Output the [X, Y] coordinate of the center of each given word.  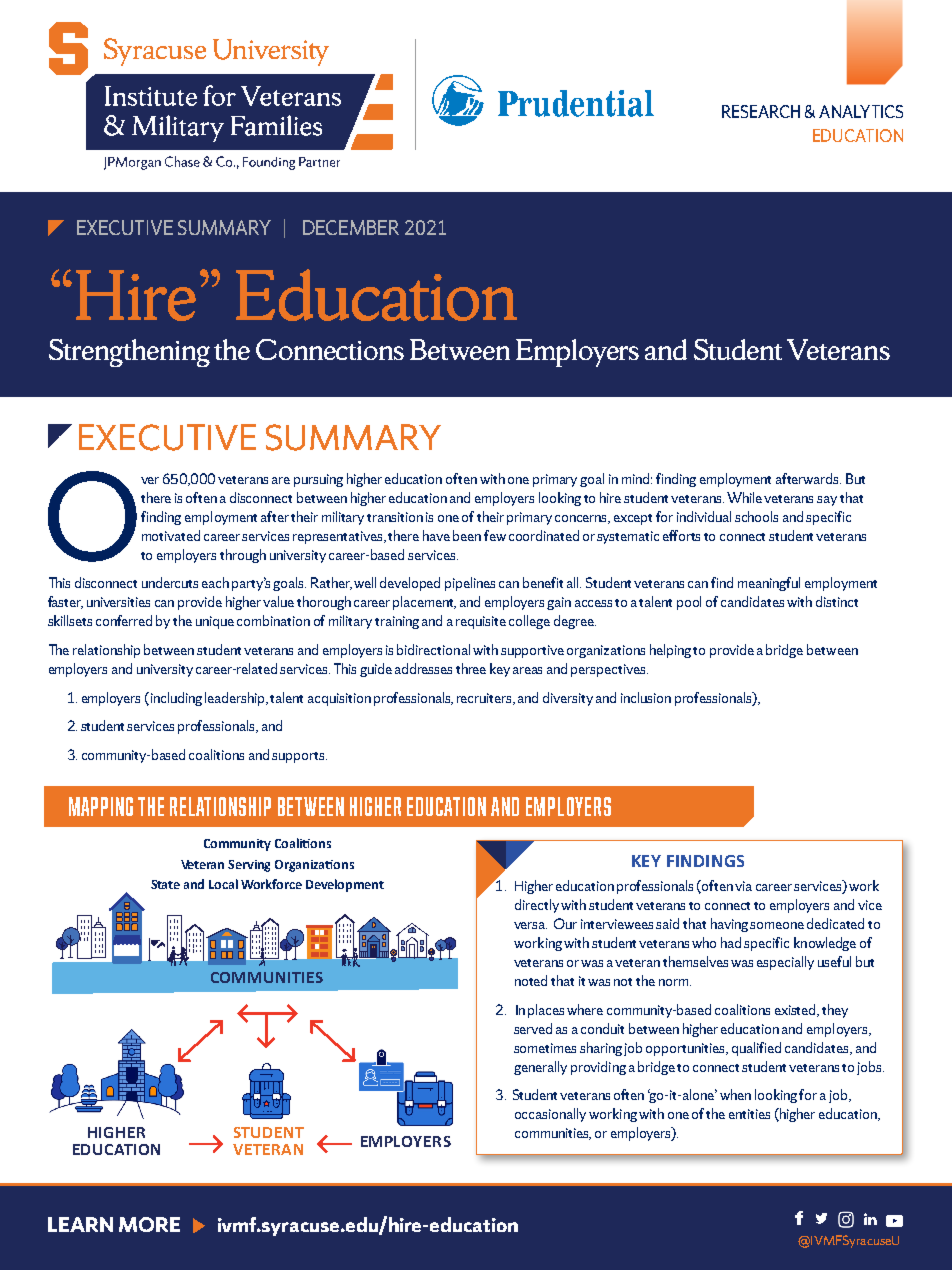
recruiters [486, 699]
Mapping [101, 806]
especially [785, 963]
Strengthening [129, 353]
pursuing [318, 480]
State [165, 884]
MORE [149, 1224]
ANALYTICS [861, 111]
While [744, 497]
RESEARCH [761, 111]
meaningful [769, 584]
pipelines [470, 584]
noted [531, 980]
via [743, 886]
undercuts [170, 582]
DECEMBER [351, 227]
